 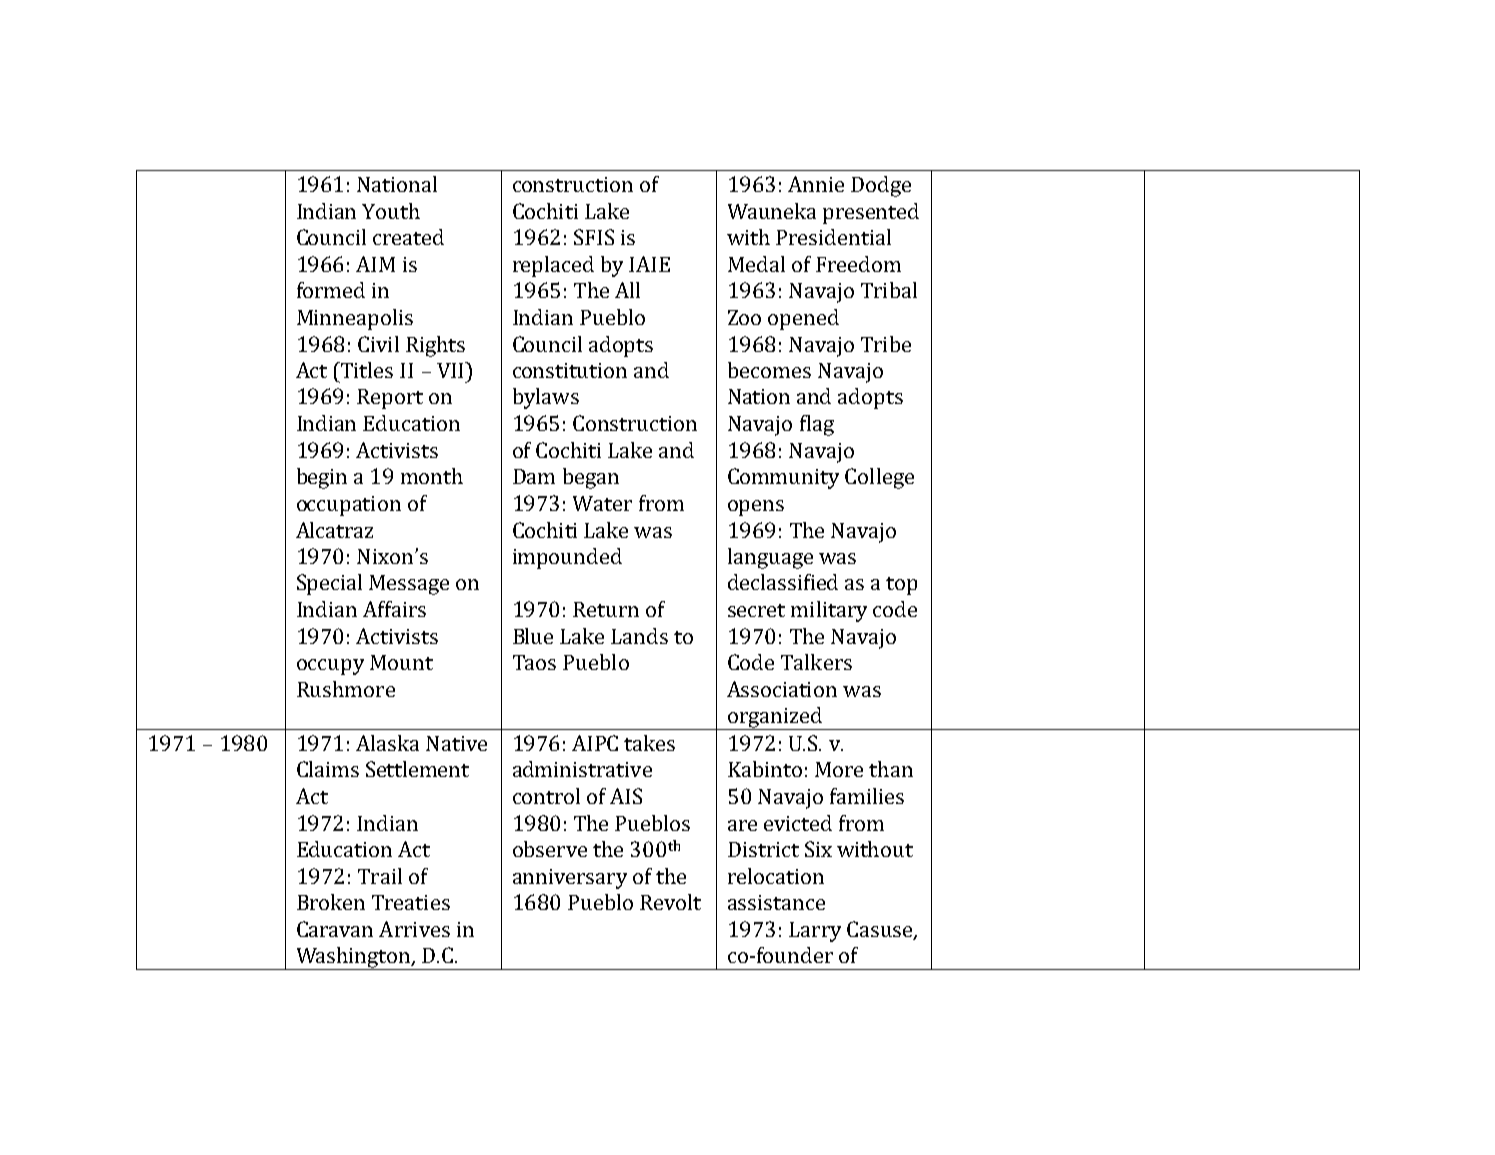 What do you see at coordinates (867, 796) in the image?
I see `families` at bounding box center [867, 796].
